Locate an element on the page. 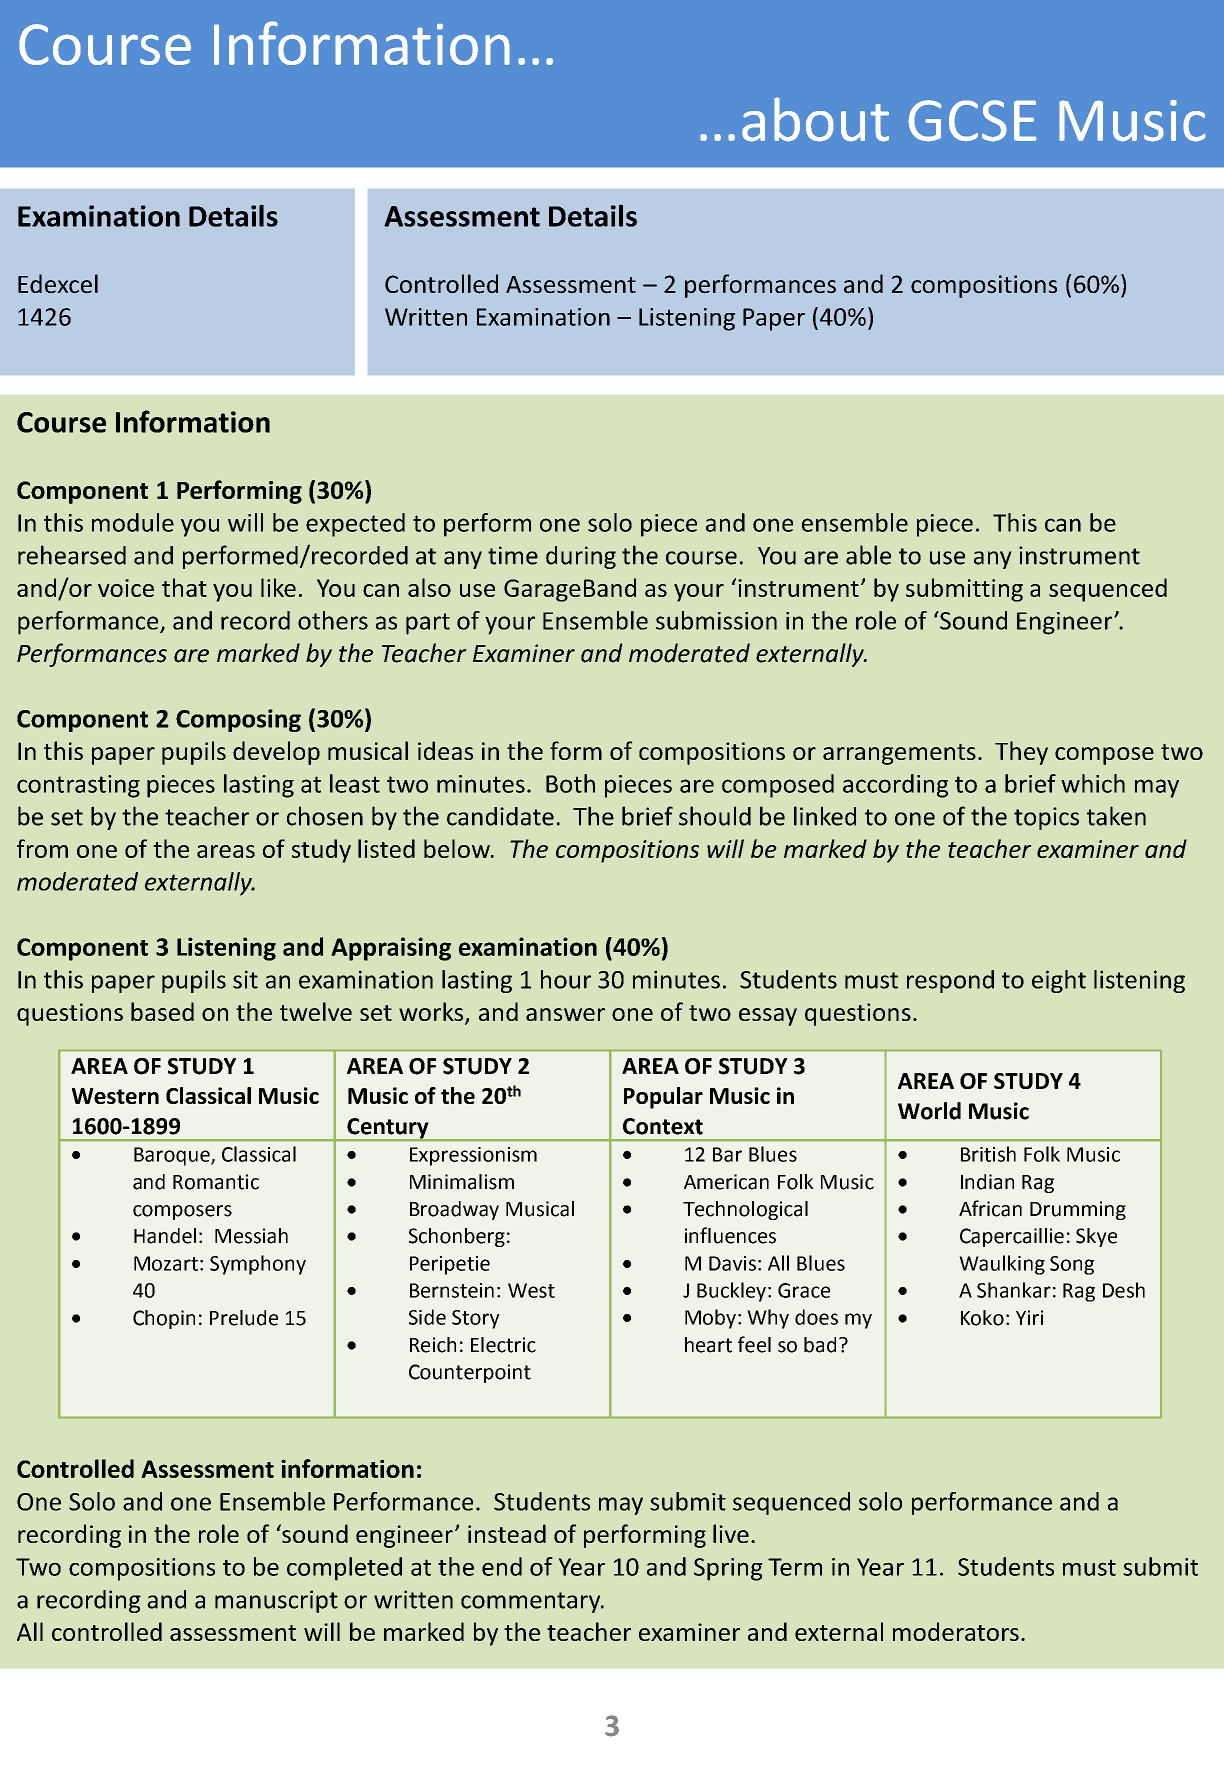 Image resolution: width=1224 pixels, height=1767 pixels. about is located at coordinates (815, 119).
